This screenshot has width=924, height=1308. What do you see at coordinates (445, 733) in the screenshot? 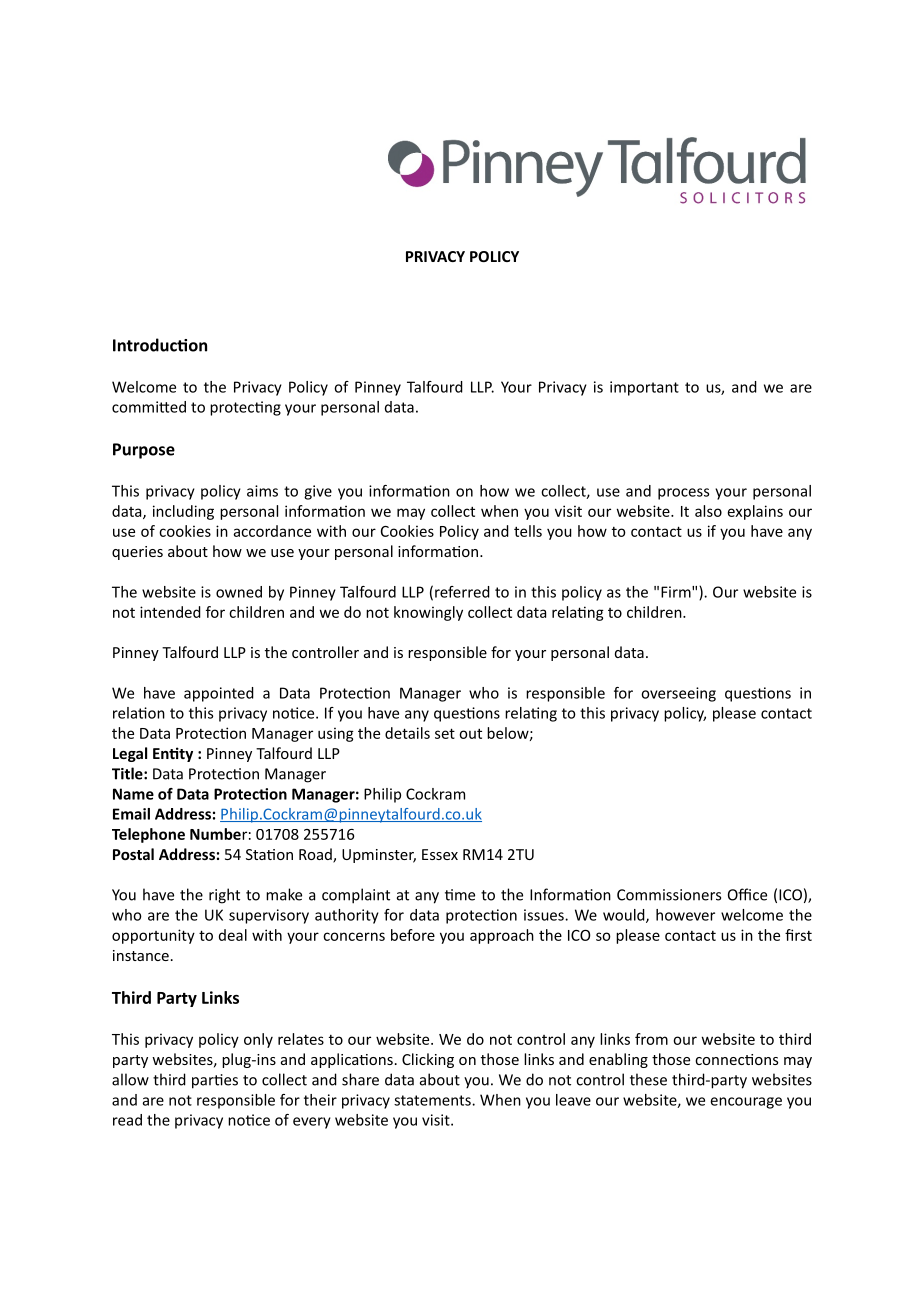
I see `set` at bounding box center [445, 733].
